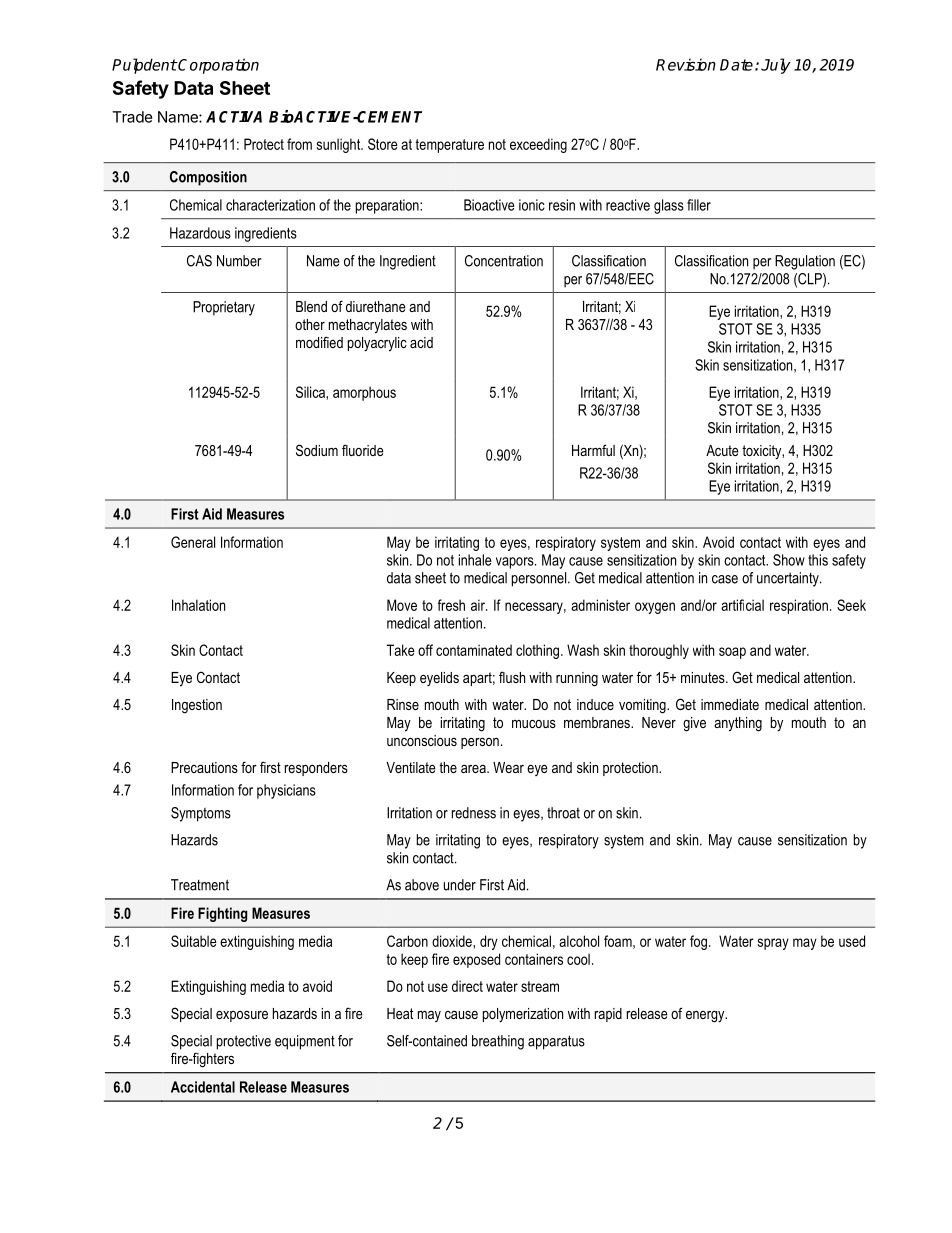 The width and height of the screenshot is (952, 1233). Describe the element at coordinates (776, 66) in the screenshot. I see `July` at that location.
